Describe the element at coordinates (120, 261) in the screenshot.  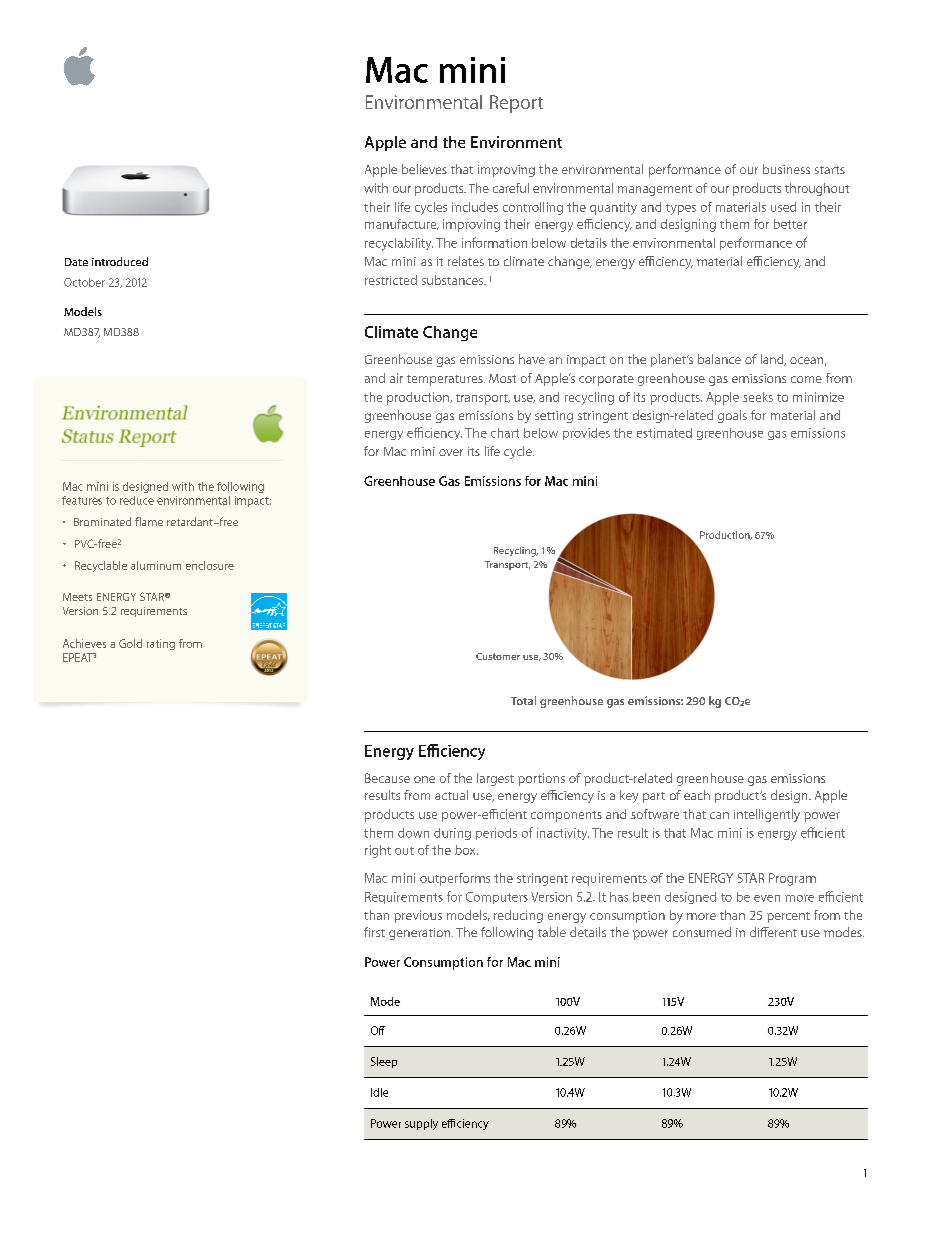
I see `introduced` at that location.
